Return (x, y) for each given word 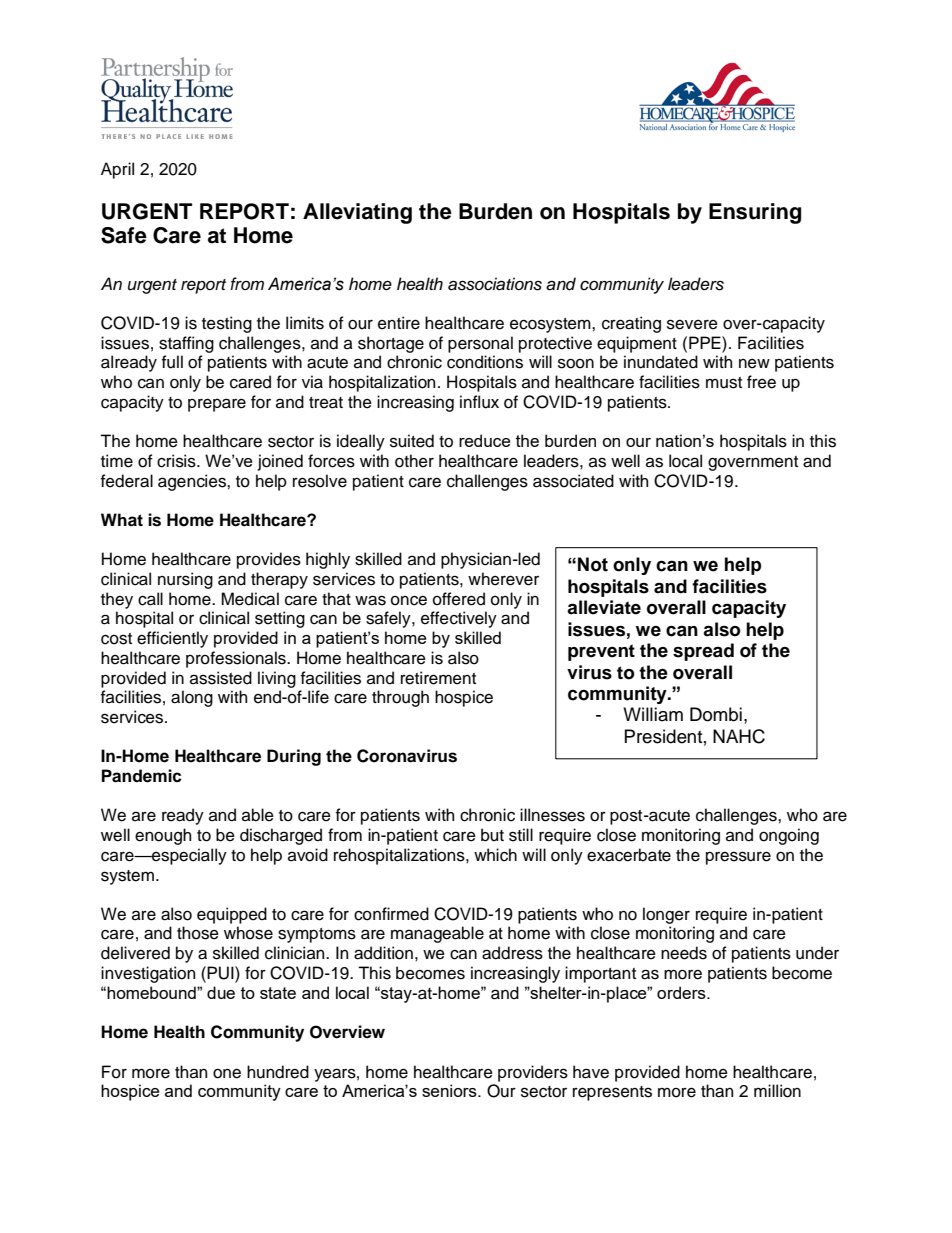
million (777, 1091)
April (117, 170)
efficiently (172, 639)
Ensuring (755, 213)
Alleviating (357, 213)
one (227, 1073)
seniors (450, 1090)
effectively (459, 619)
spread (703, 652)
